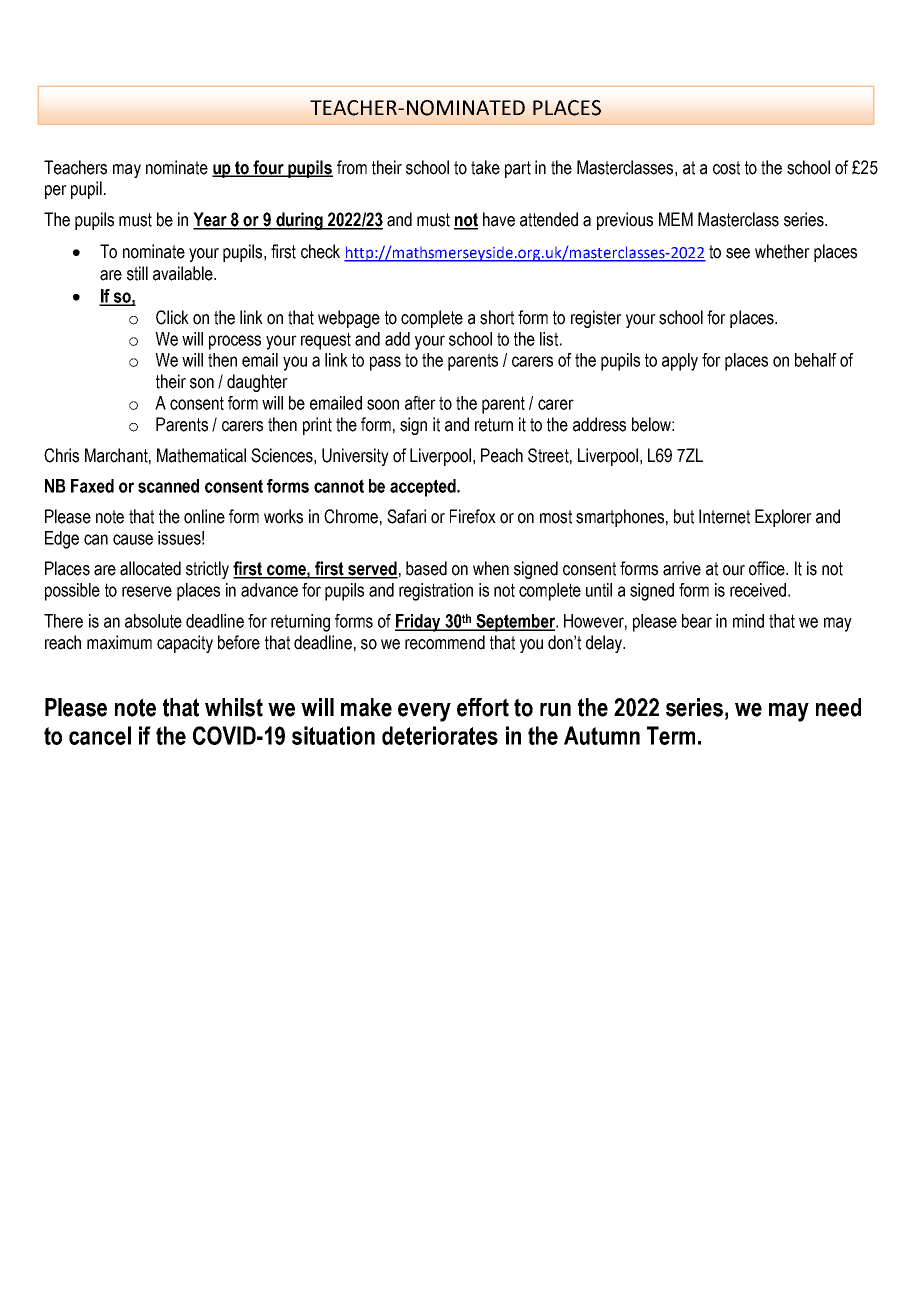 The width and height of the screenshot is (924, 1308). I want to click on Term, so click(671, 735).
